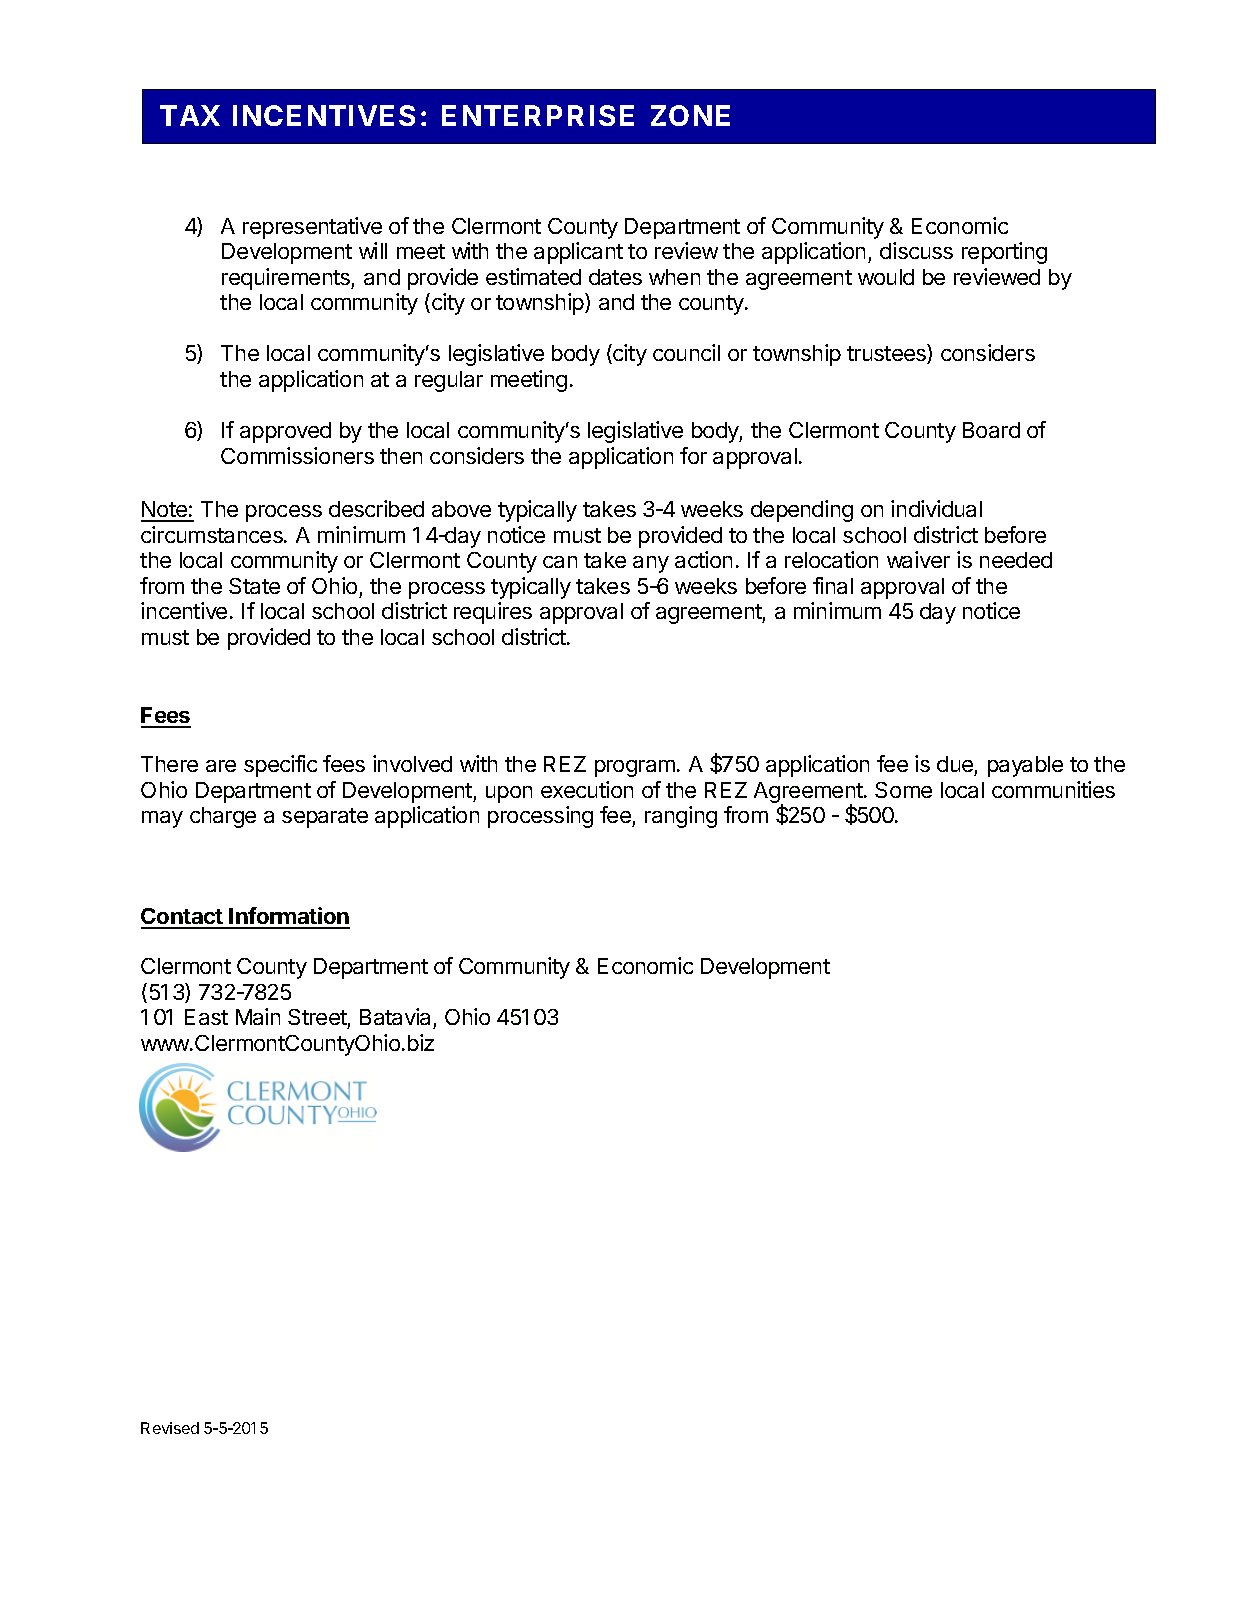 The width and height of the image is (1238, 1602). I want to click on TAX, so click(190, 115).
